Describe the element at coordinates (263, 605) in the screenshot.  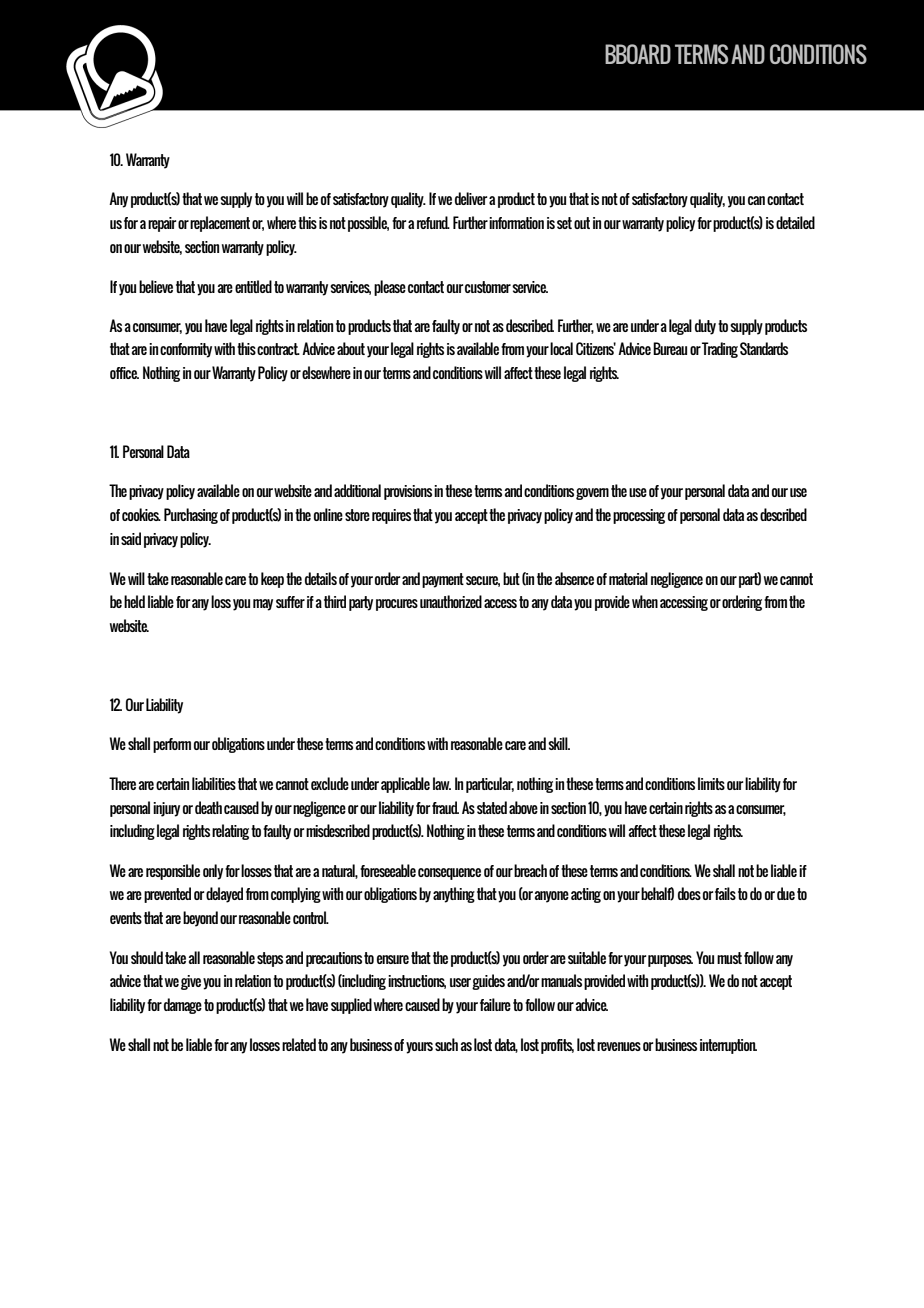
I see `may` at that location.
